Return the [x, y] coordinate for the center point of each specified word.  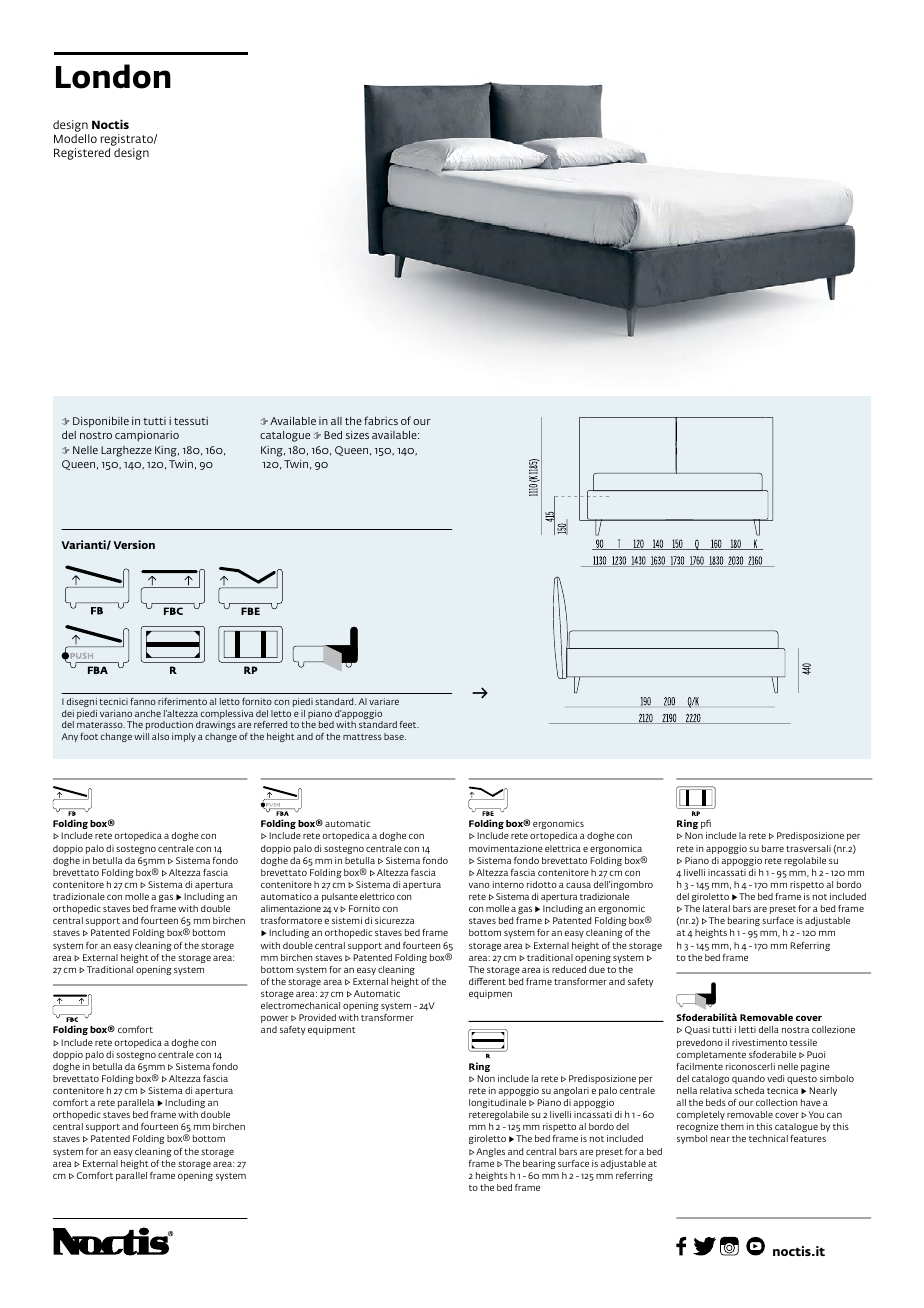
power [274, 1019]
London [113, 76]
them [732, 1126]
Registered [82, 154]
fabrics [381, 420]
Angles [490, 1152]
